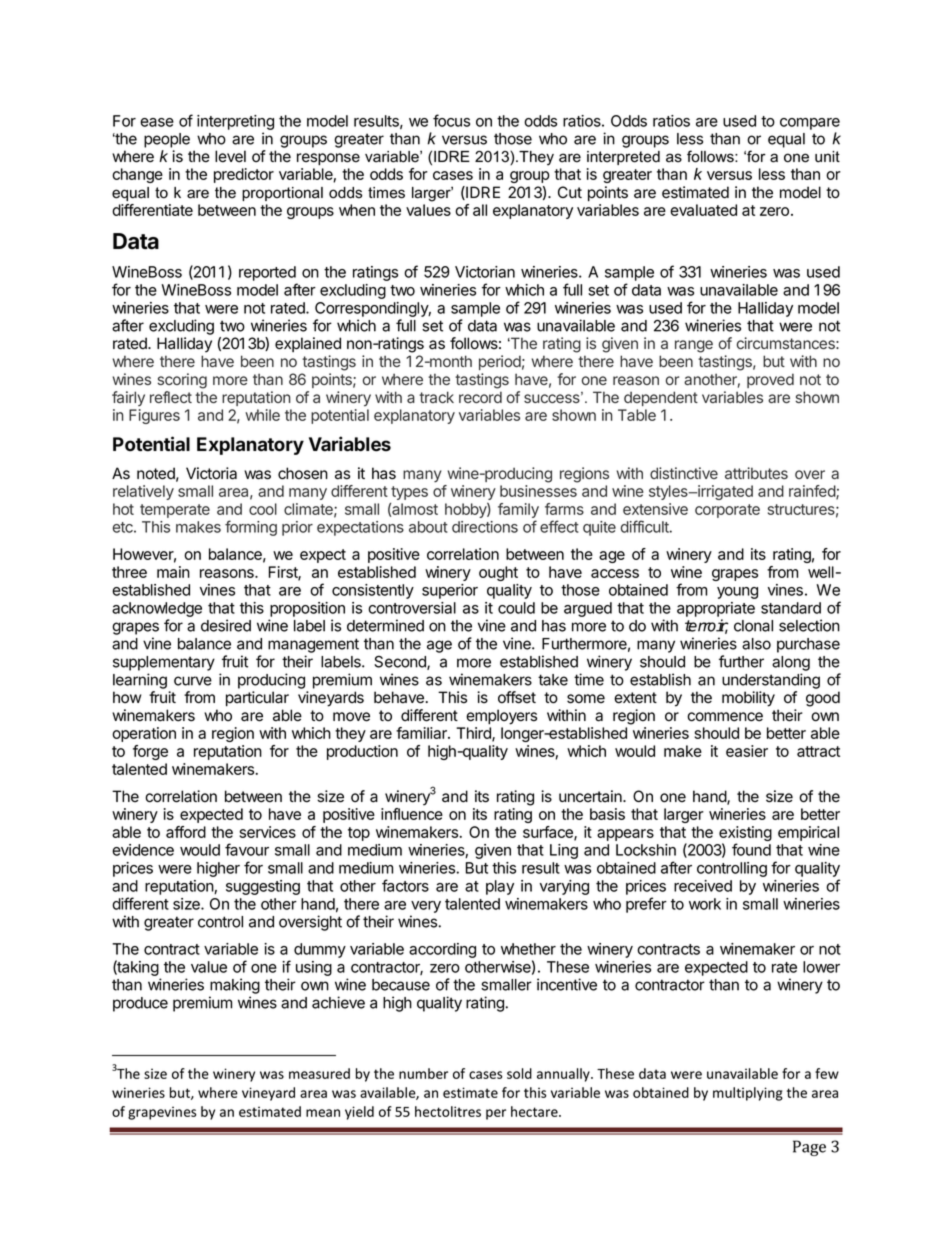 The width and height of the screenshot is (952, 1233). Describe the element at coordinates (500, 887) in the screenshot. I see `play` at that location.
